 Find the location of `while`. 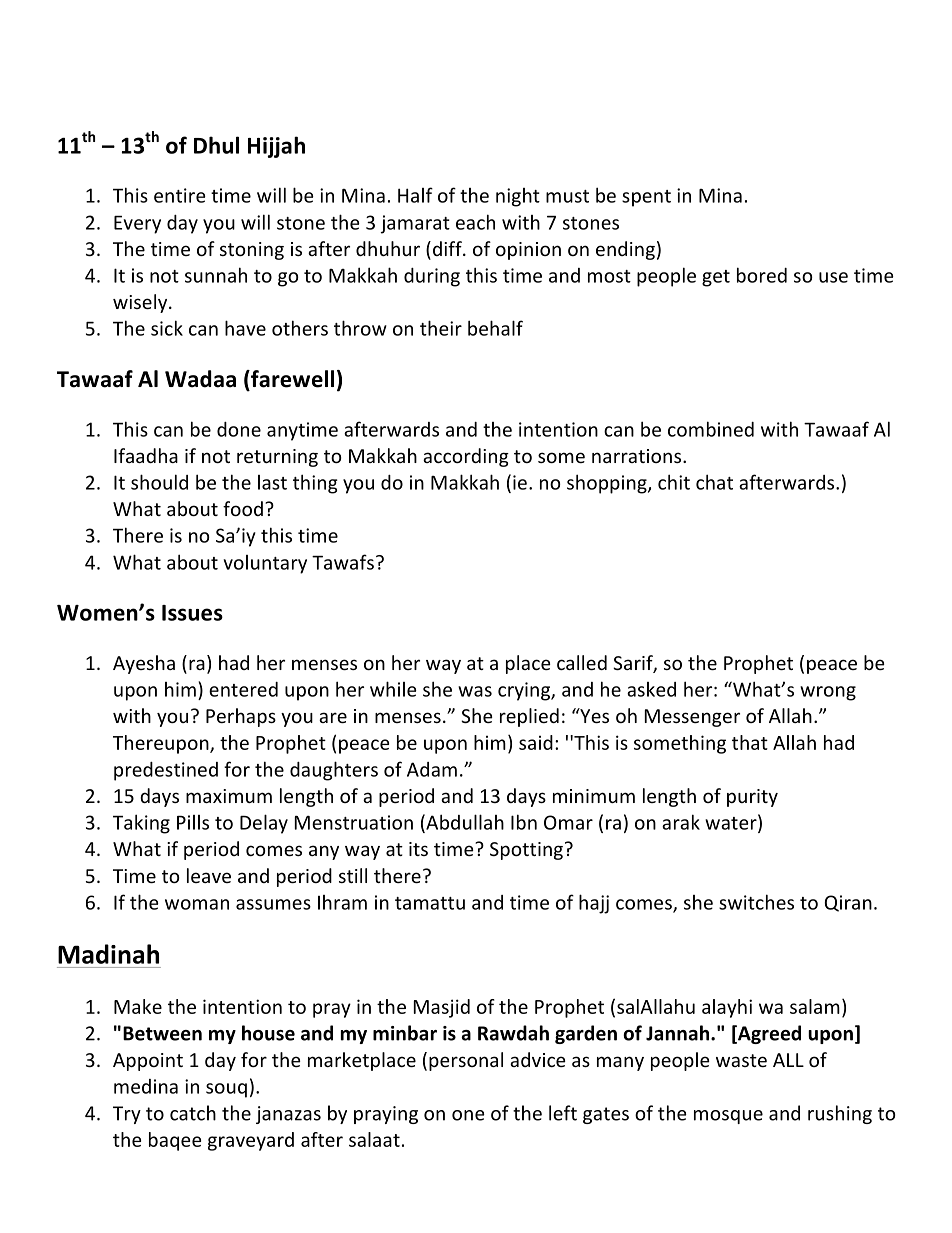

while is located at coordinates (393, 689).
